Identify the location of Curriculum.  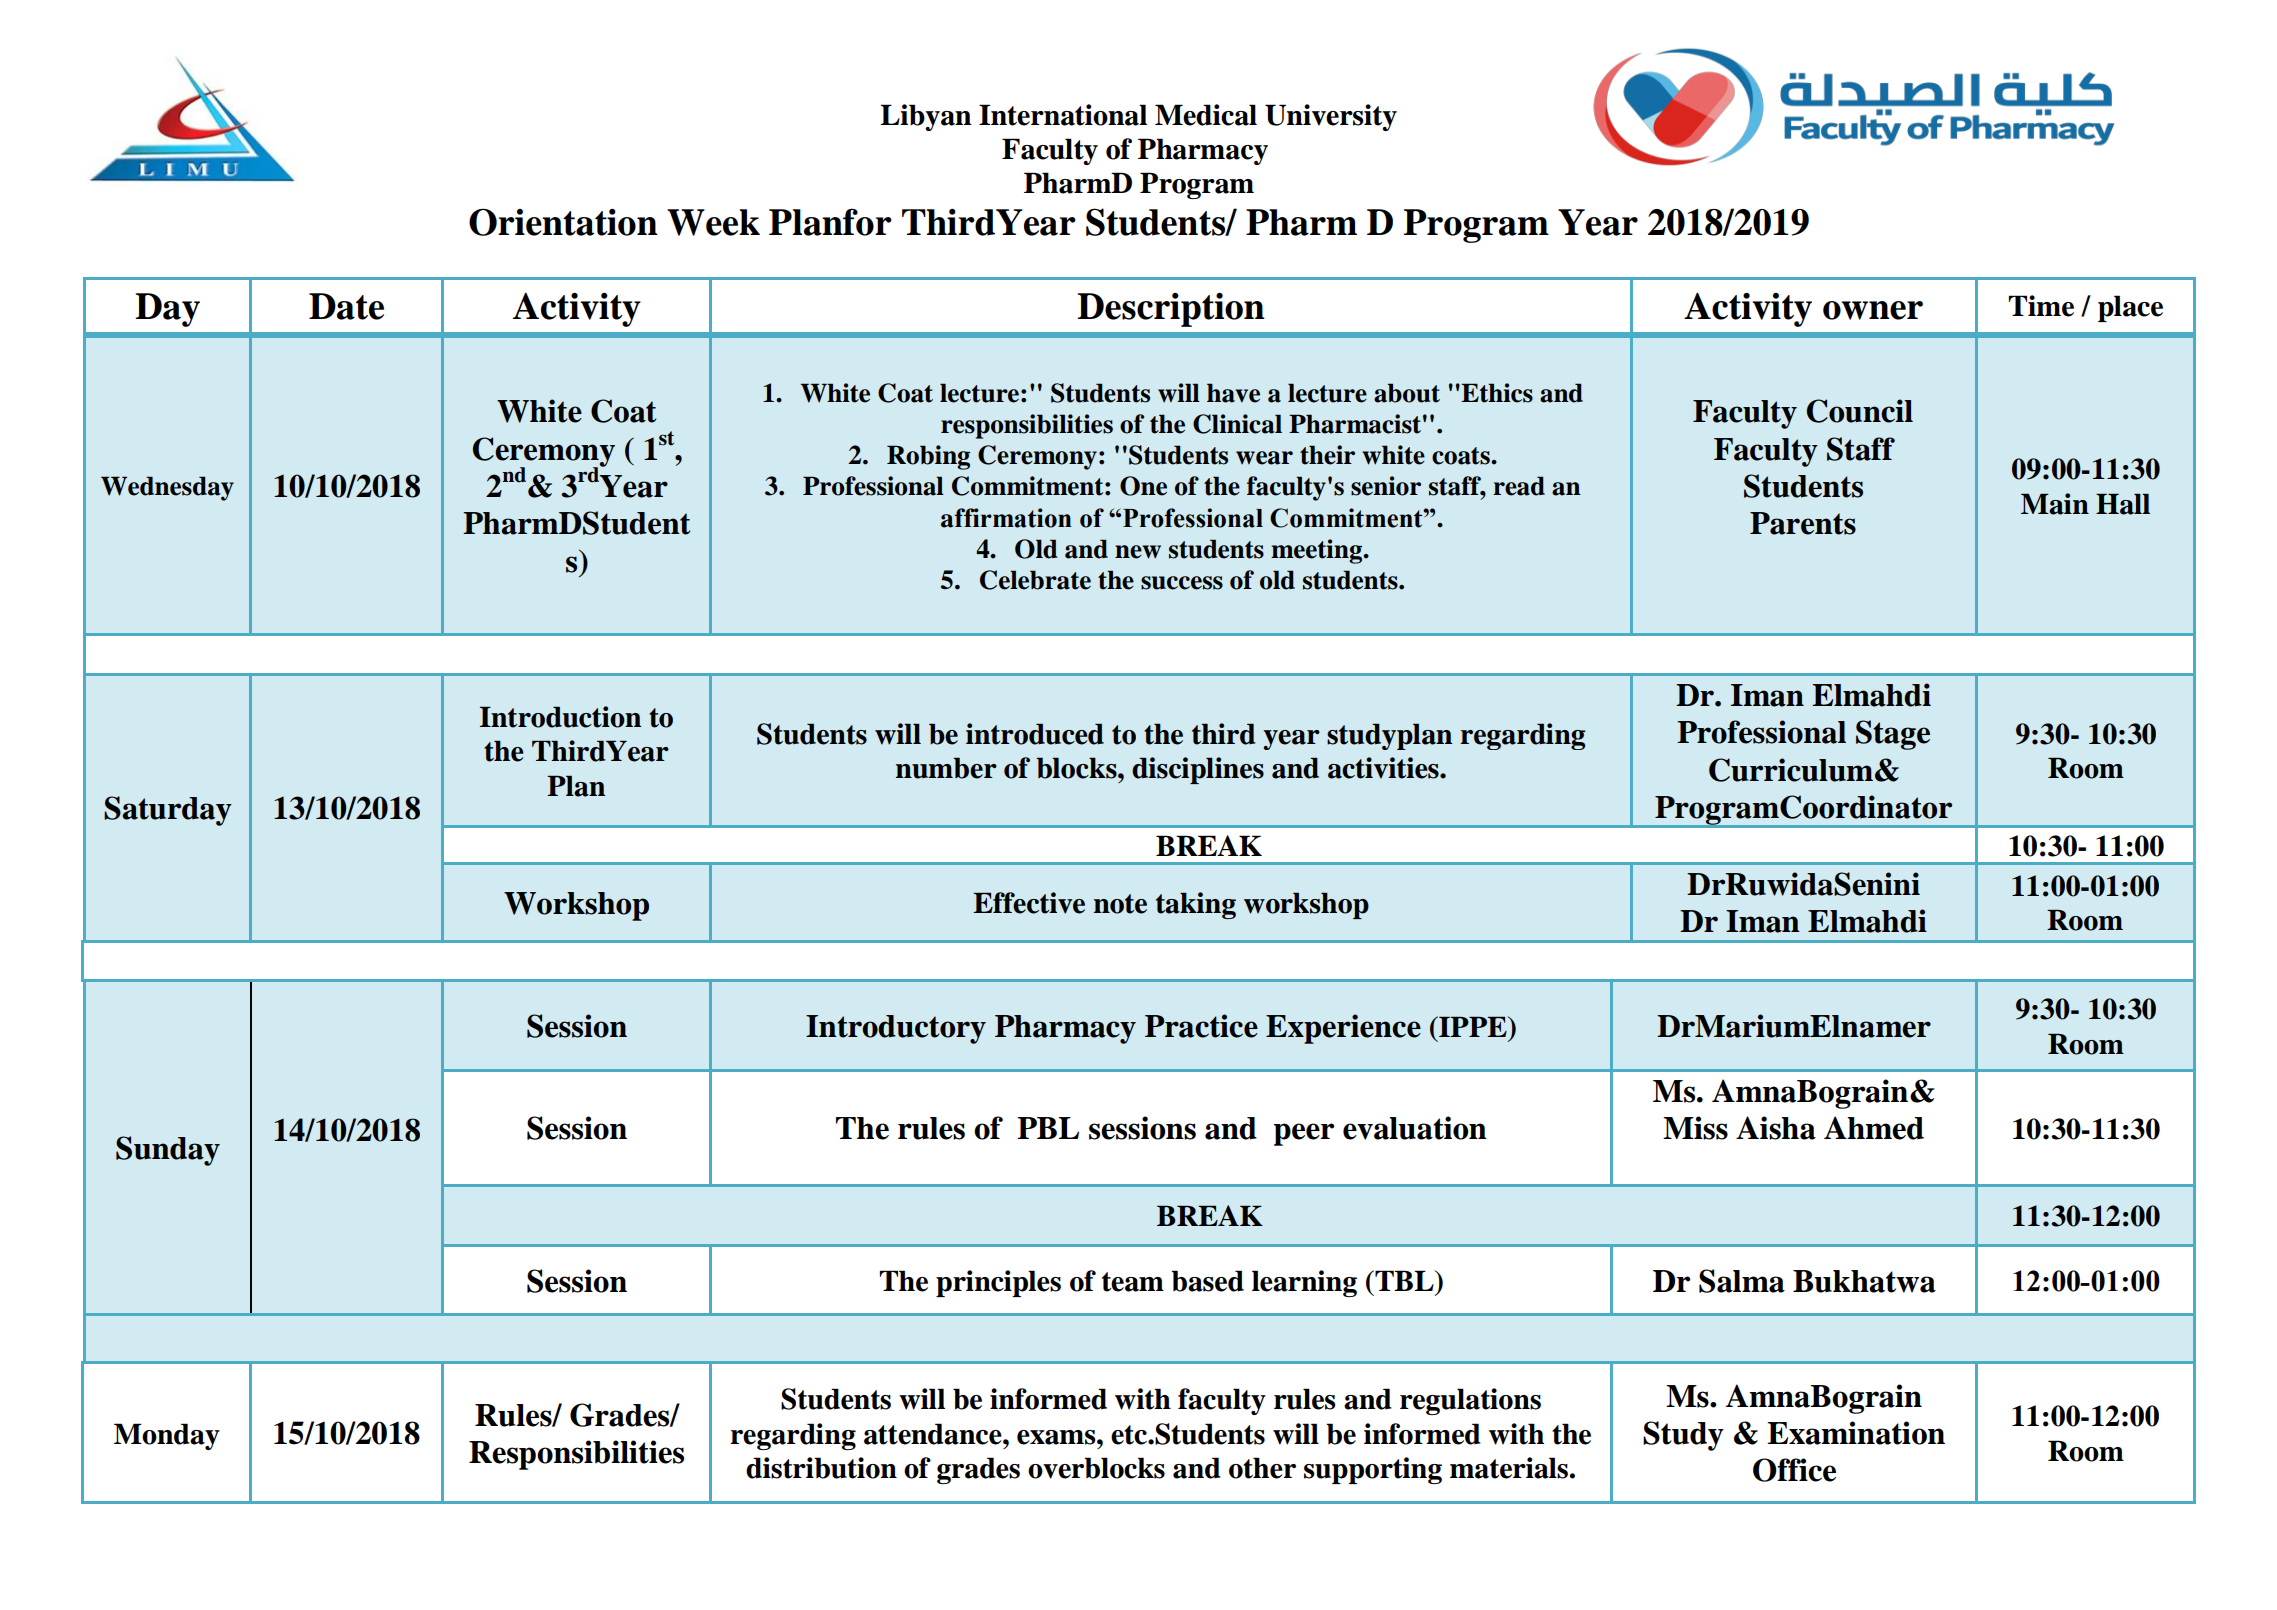
(1791, 770).
